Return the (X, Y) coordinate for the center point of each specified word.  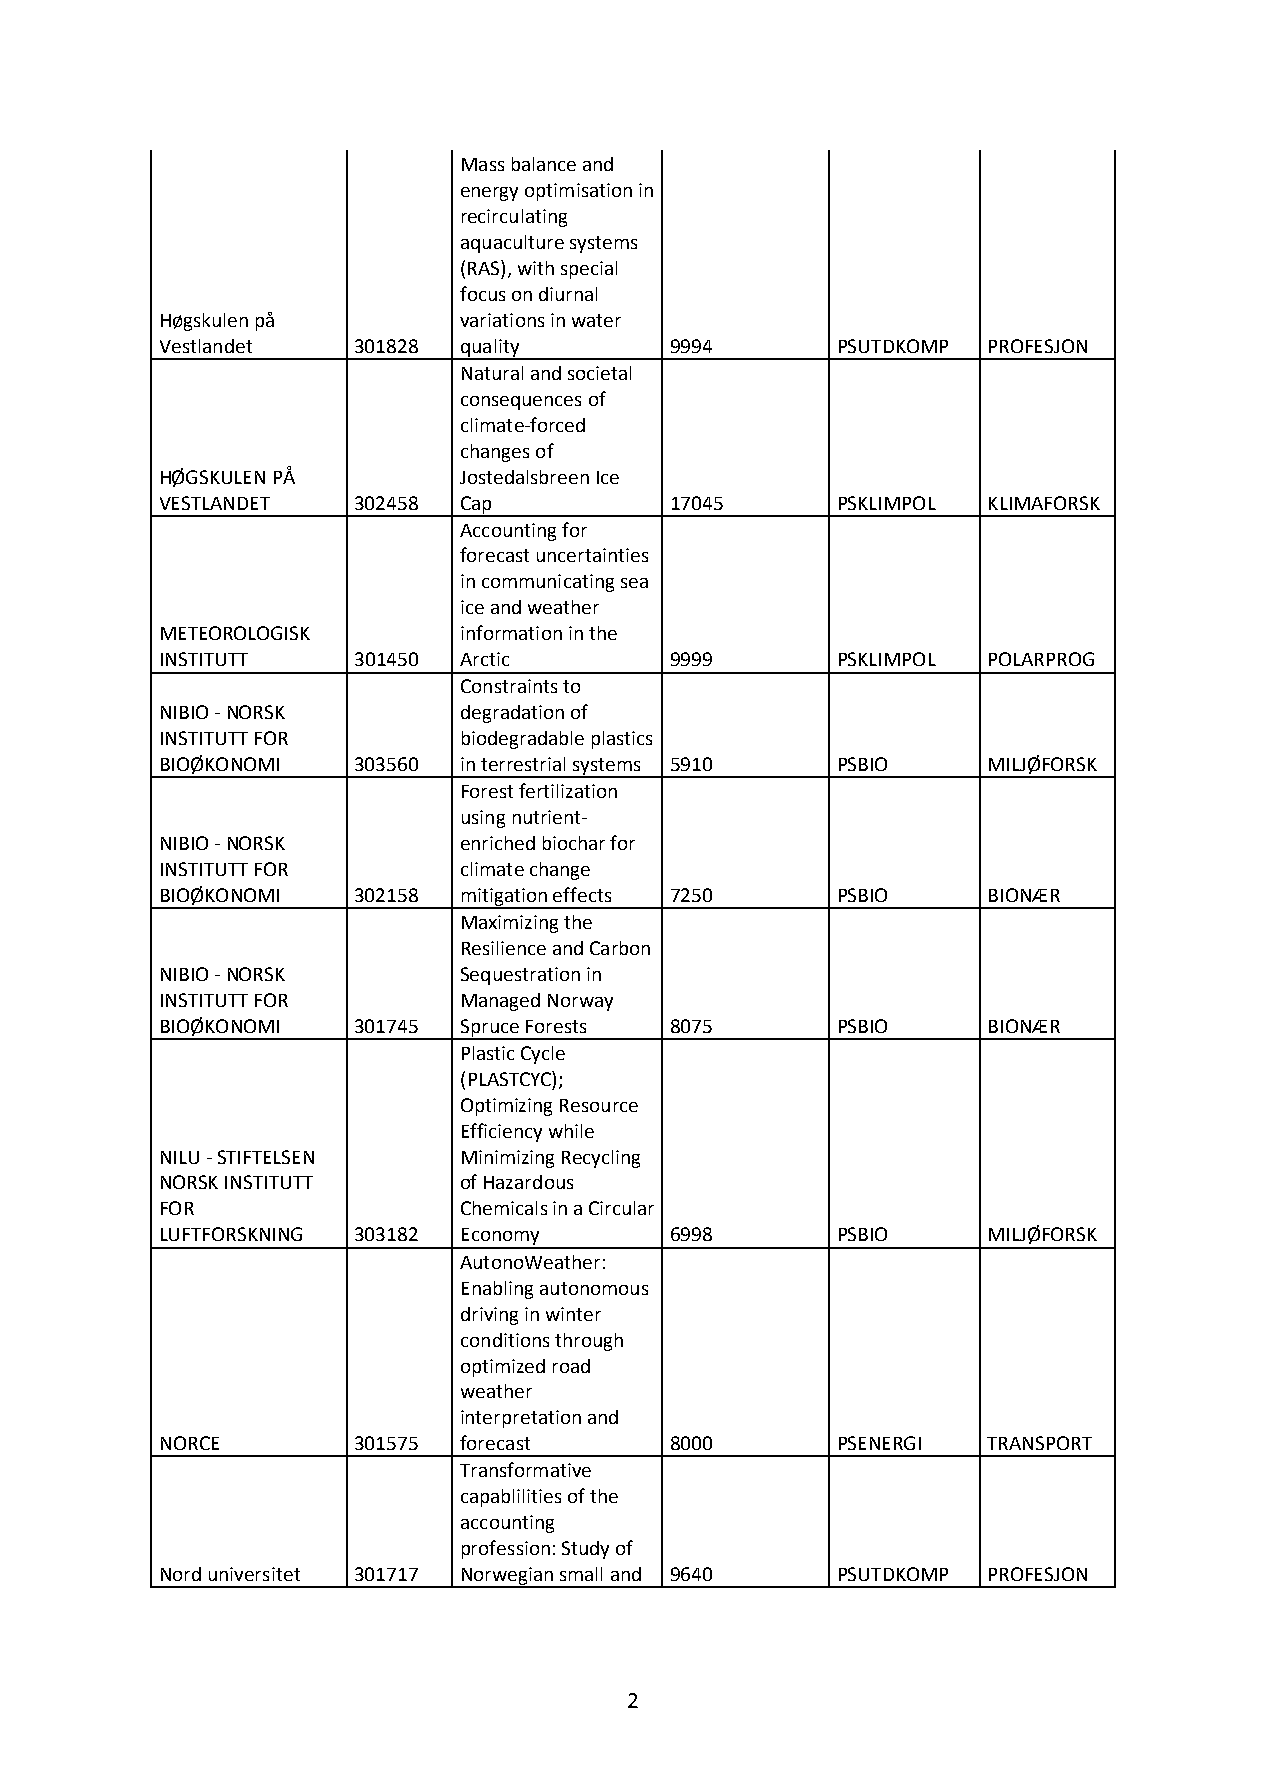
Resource (599, 1105)
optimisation (578, 192)
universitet (254, 1574)
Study (585, 1550)
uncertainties (592, 555)
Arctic (484, 659)
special (589, 270)
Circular (621, 1208)
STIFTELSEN (266, 1157)
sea (634, 583)
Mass (483, 164)
